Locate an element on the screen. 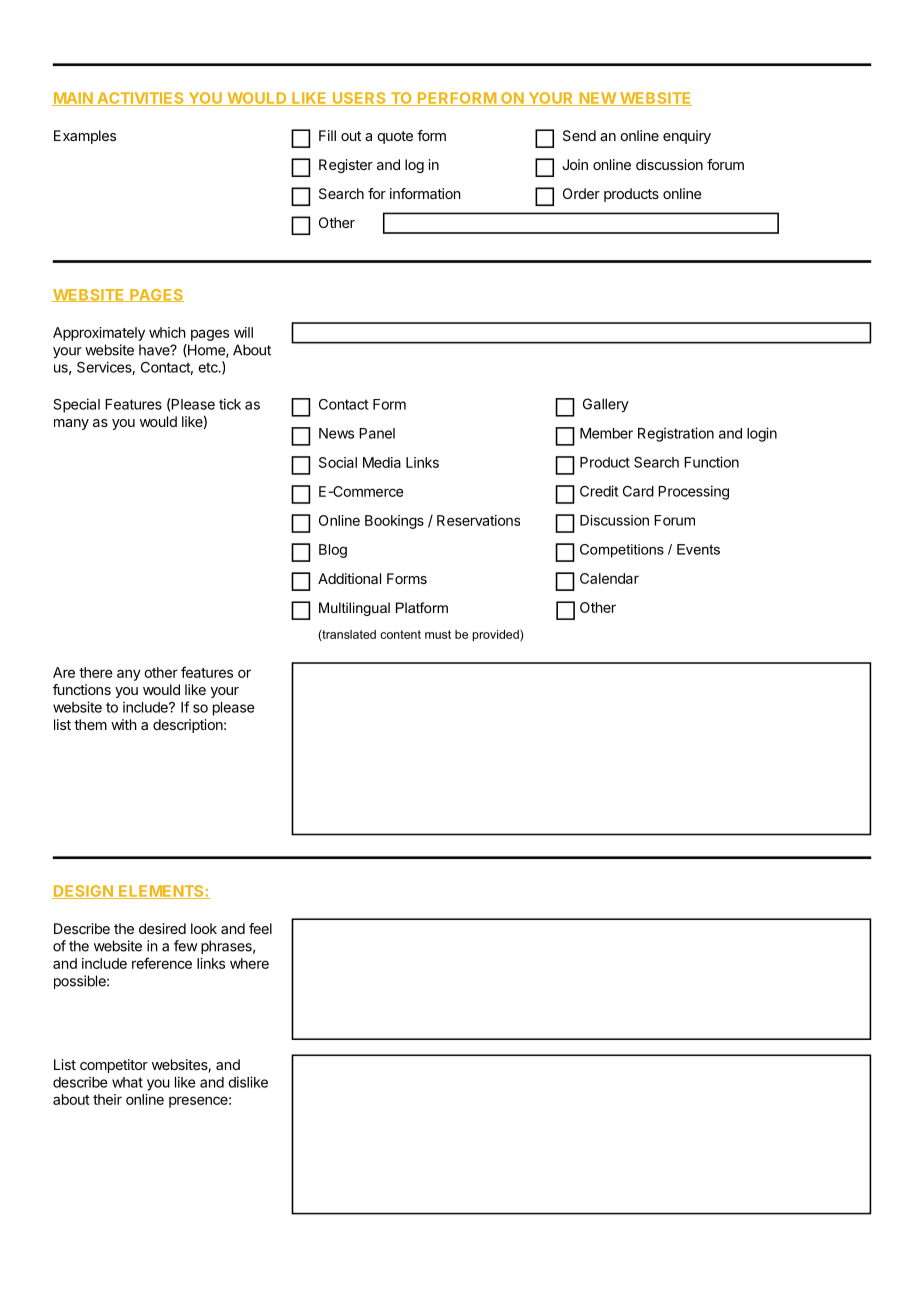 Image resolution: width=924 pixels, height=1307 pixels. content is located at coordinates (400, 634).
